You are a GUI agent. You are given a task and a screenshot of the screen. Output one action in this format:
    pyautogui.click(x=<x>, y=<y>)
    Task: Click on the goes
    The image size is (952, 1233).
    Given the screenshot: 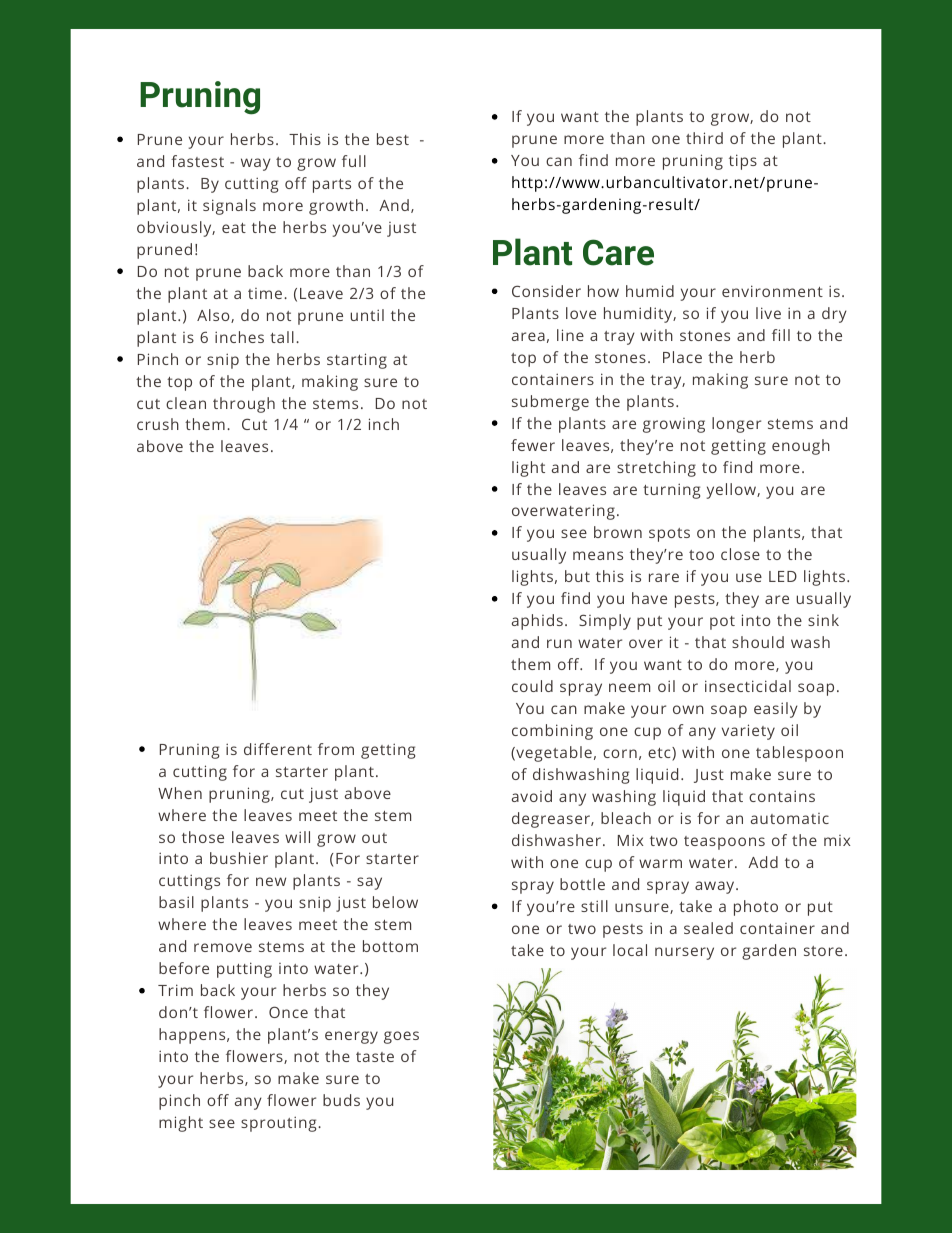 What is the action you would take?
    pyautogui.click(x=401, y=1037)
